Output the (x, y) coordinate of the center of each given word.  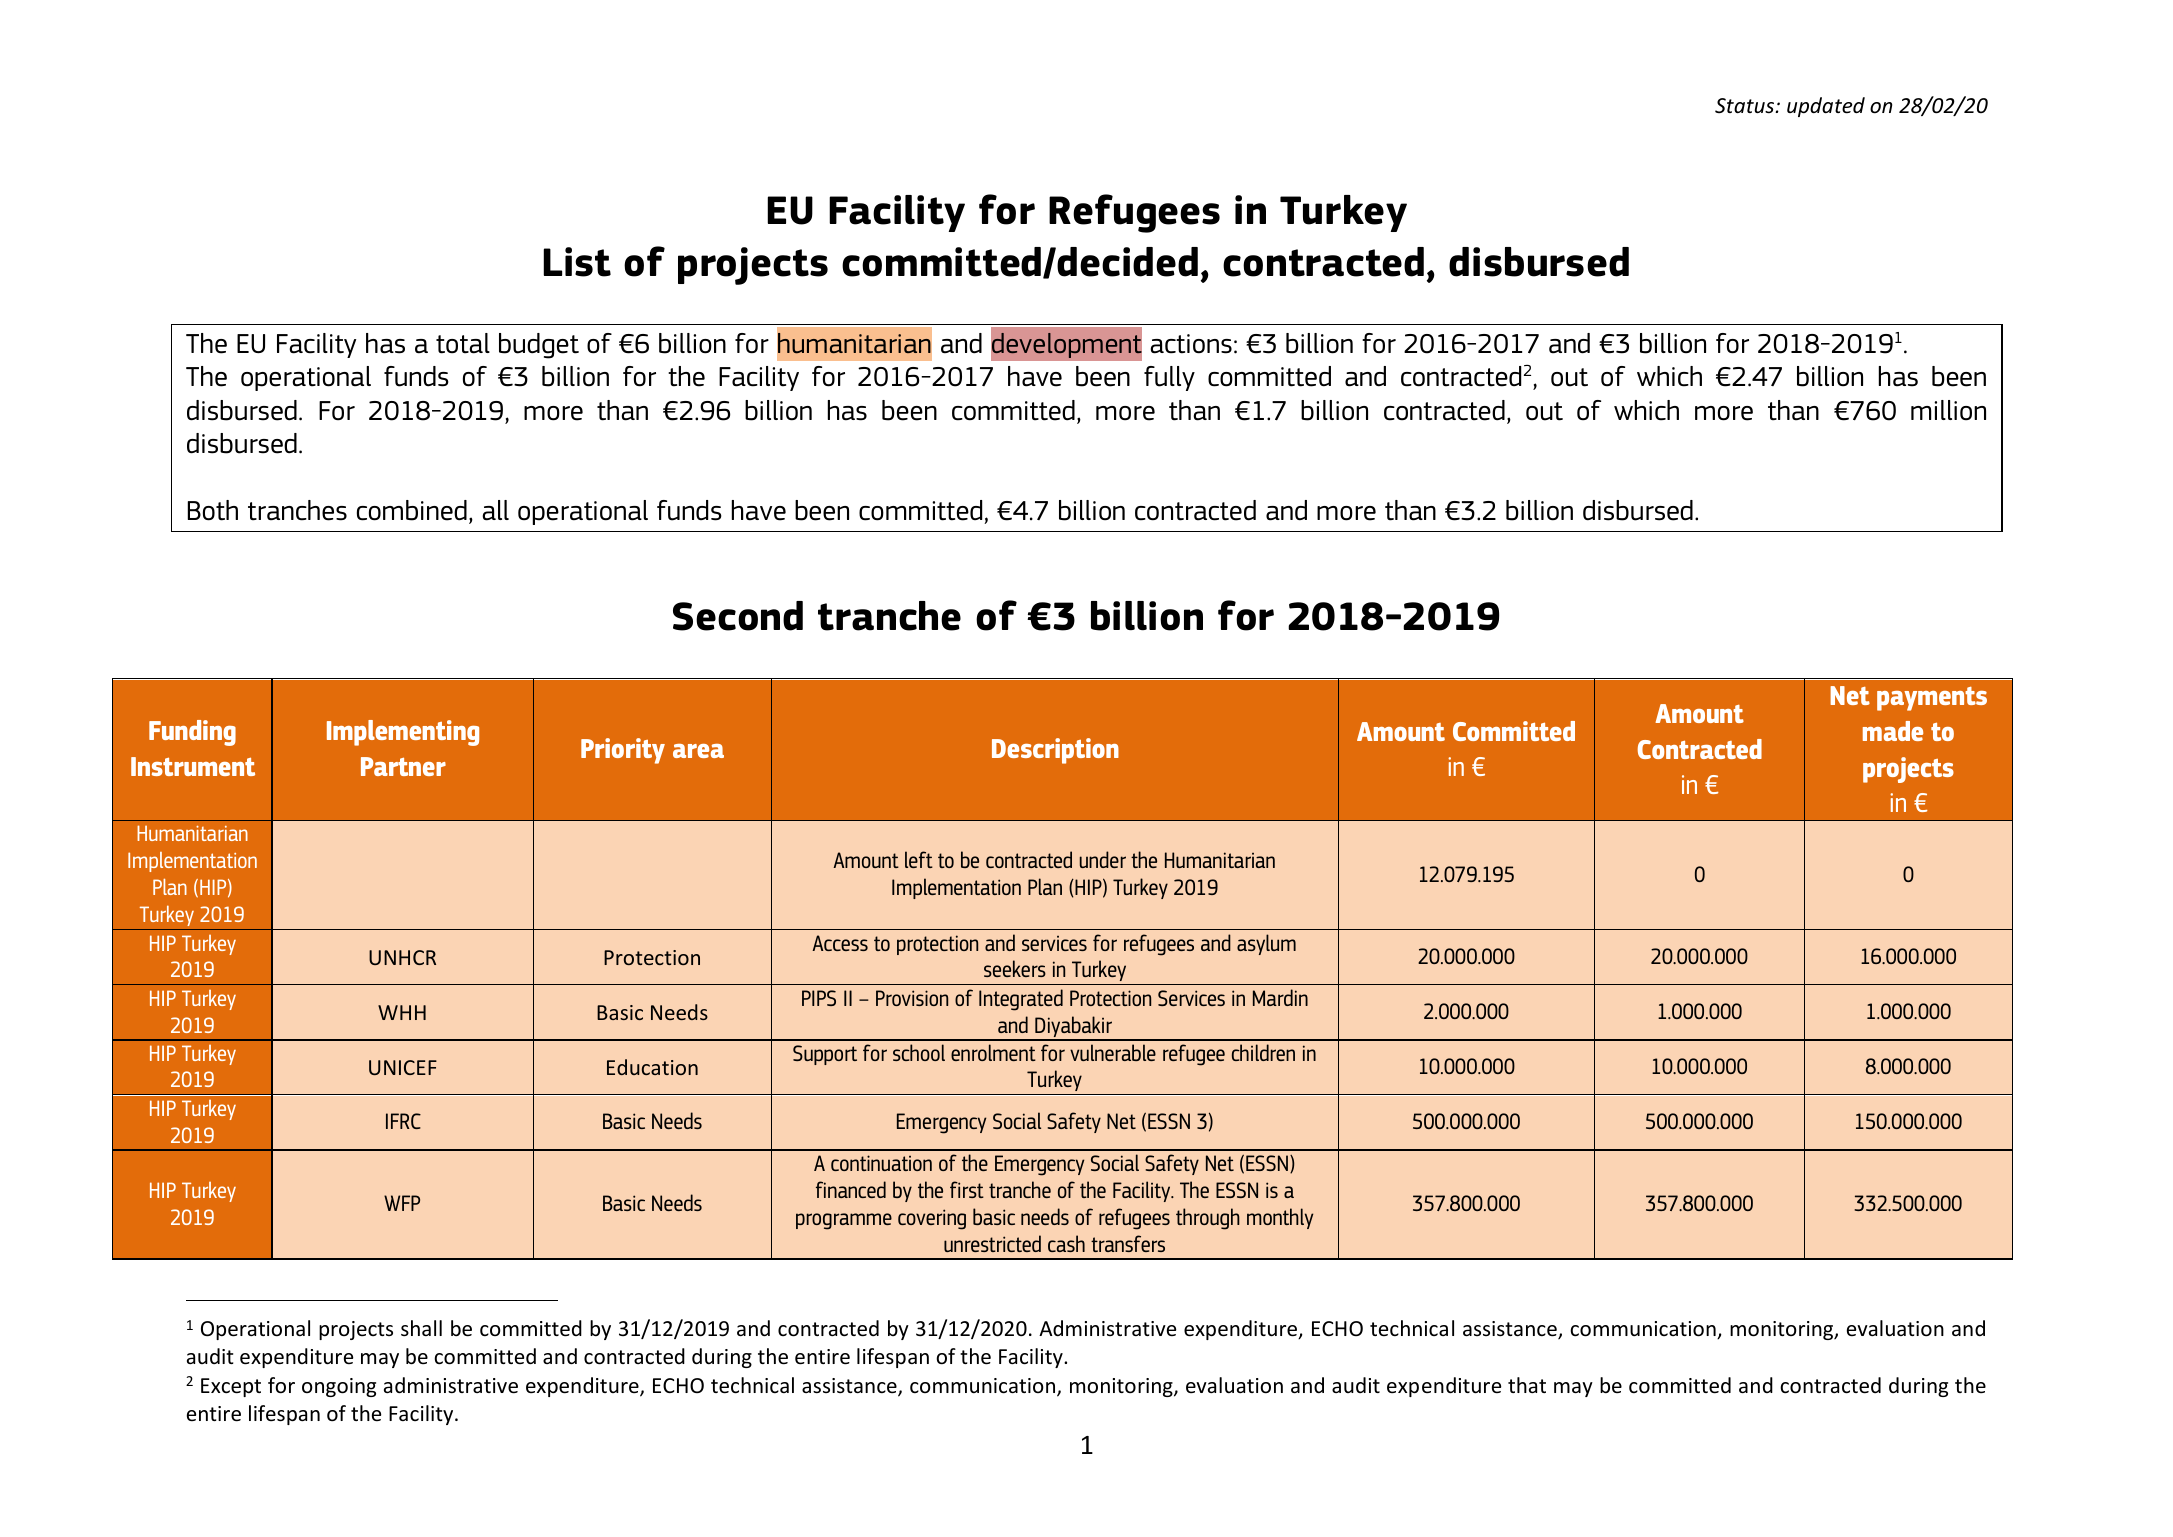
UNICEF (403, 1067)
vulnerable (1113, 1052)
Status (1746, 106)
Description (1055, 751)
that (1527, 1385)
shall (421, 1328)
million (1948, 410)
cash (1066, 1243)
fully (1169, 378)
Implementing (403, 733)
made (1893, 731)
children (1263, 1052)
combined (412, 510)
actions (1191, 344)
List (577, 262)
